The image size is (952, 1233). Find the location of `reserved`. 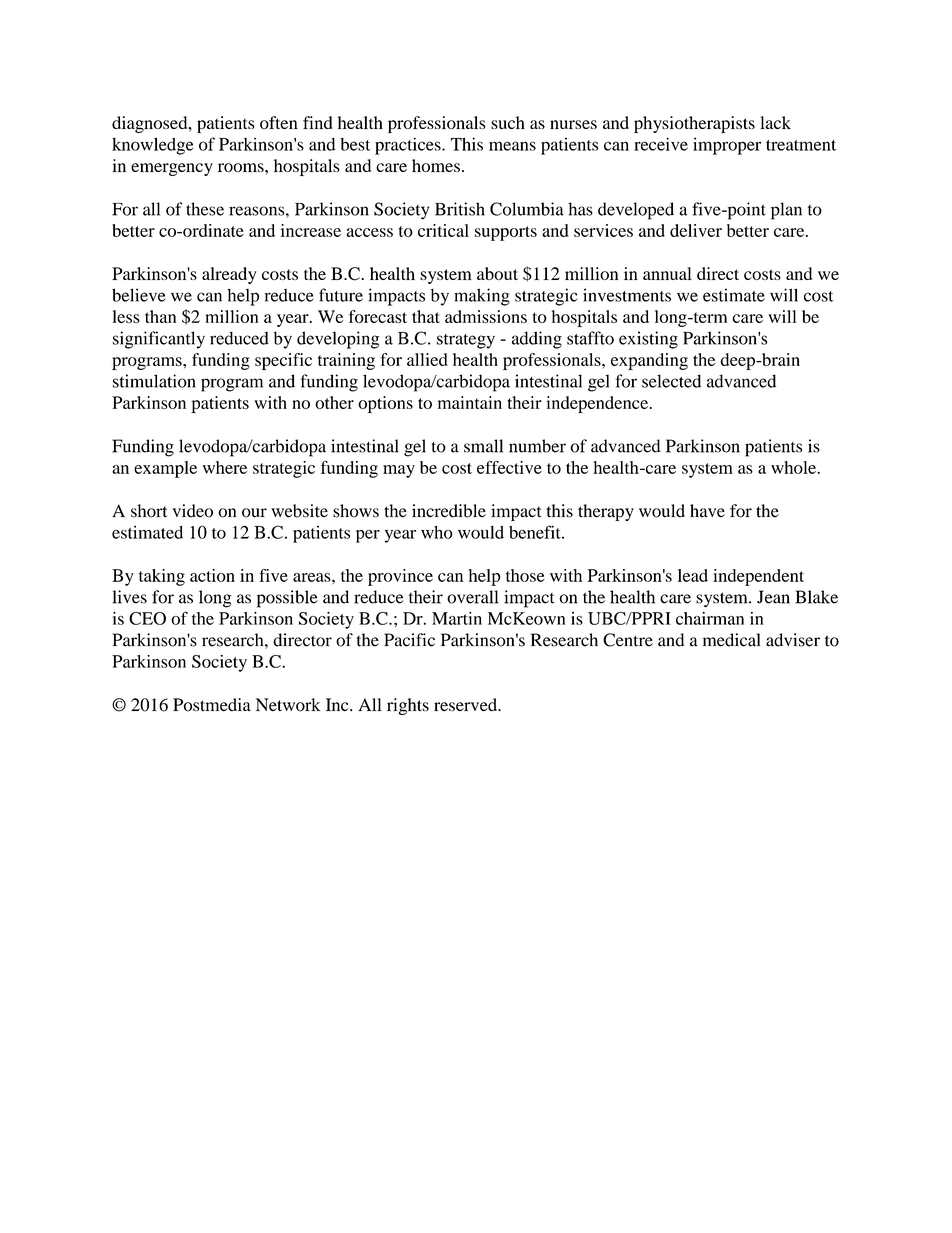

reserved is located at coordinates (467, 705).
